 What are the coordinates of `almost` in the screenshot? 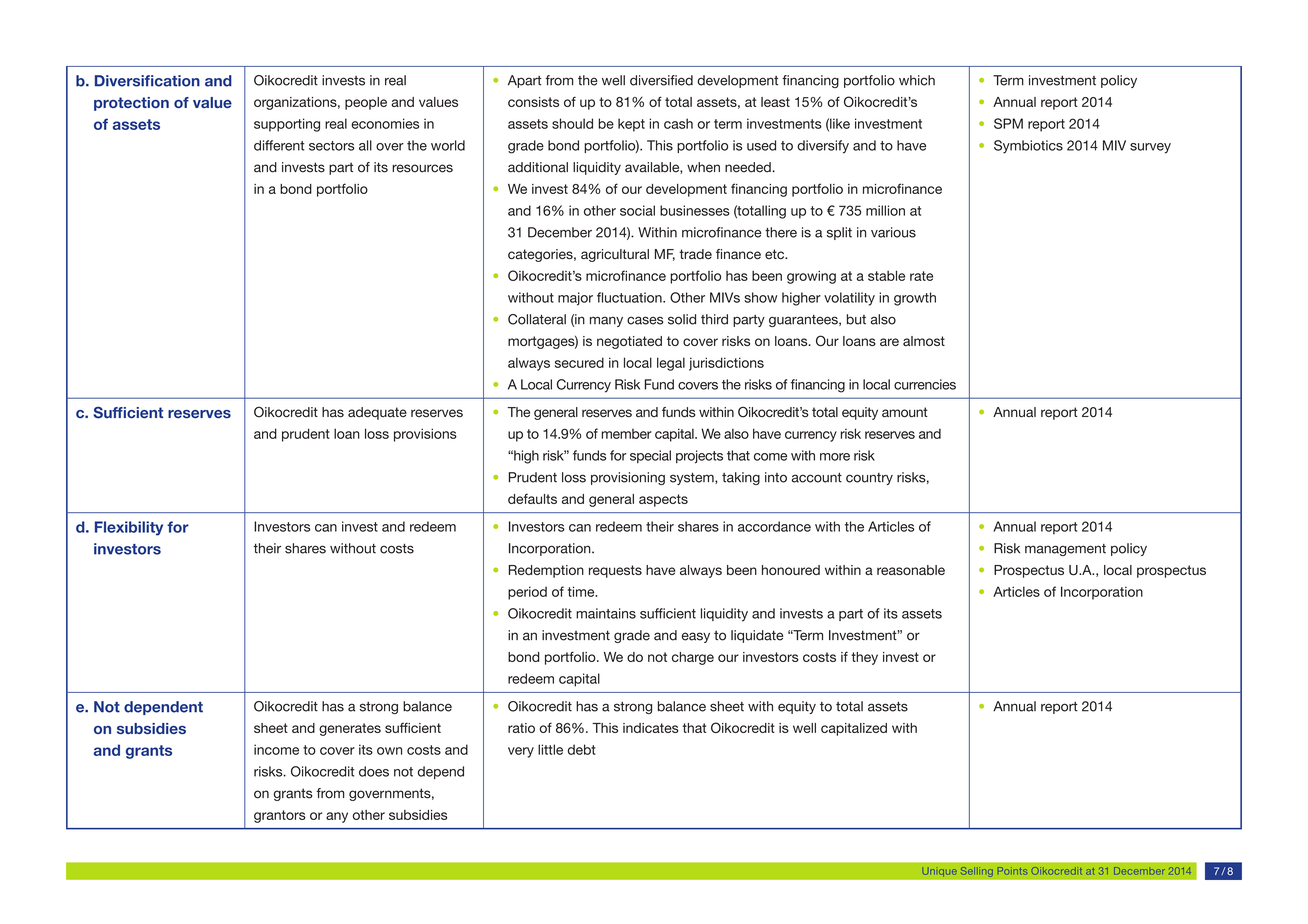 It's located at (924, 341).
